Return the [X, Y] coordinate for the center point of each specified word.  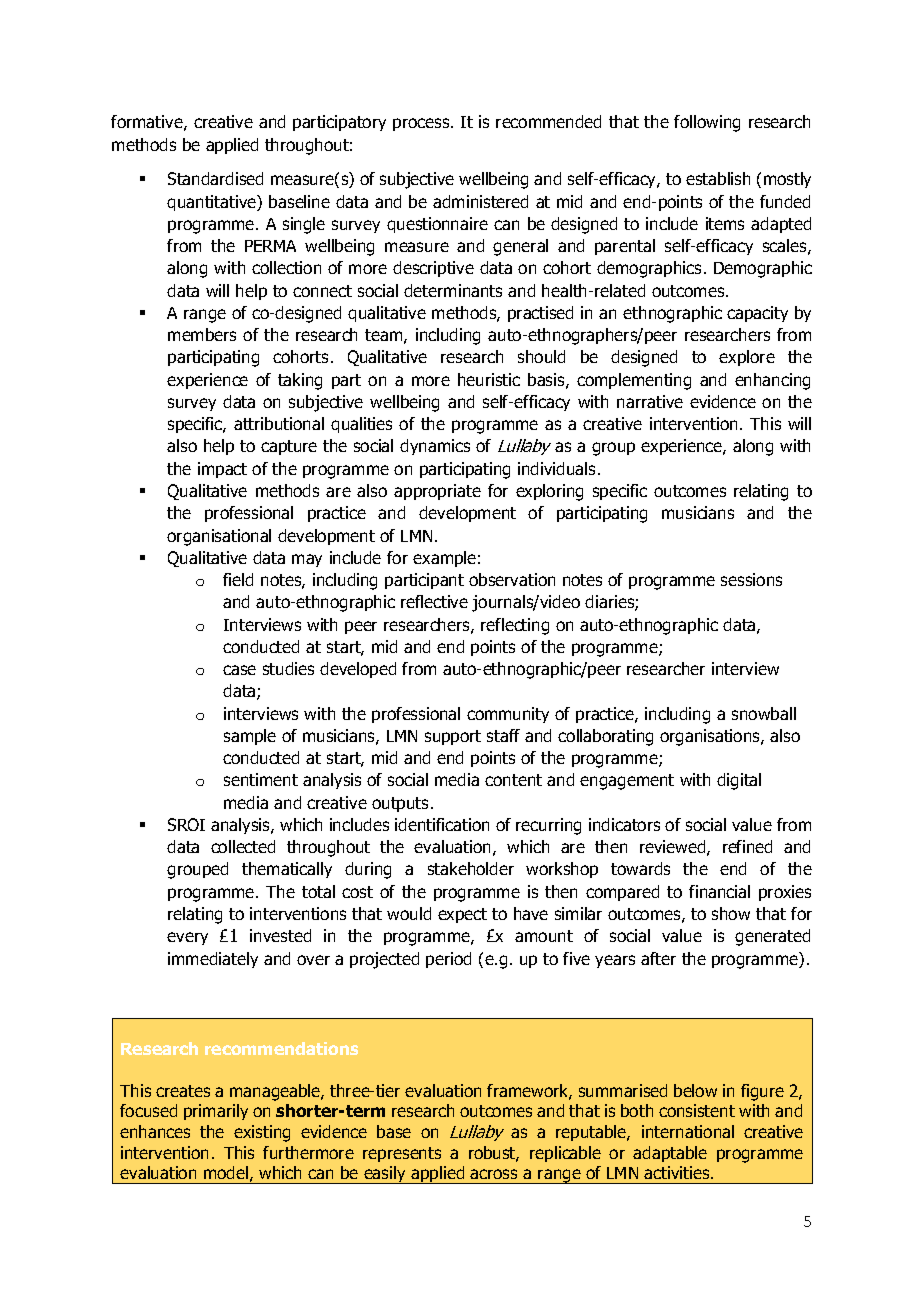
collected [243, 846]
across [493, 1174]
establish [718, 178]
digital [739, 781]
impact [222, 470]
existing [262, 1133]
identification [442, 824]
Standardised [215, 178]
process [422, 124]
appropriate [437, 492]
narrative [650, 401]
